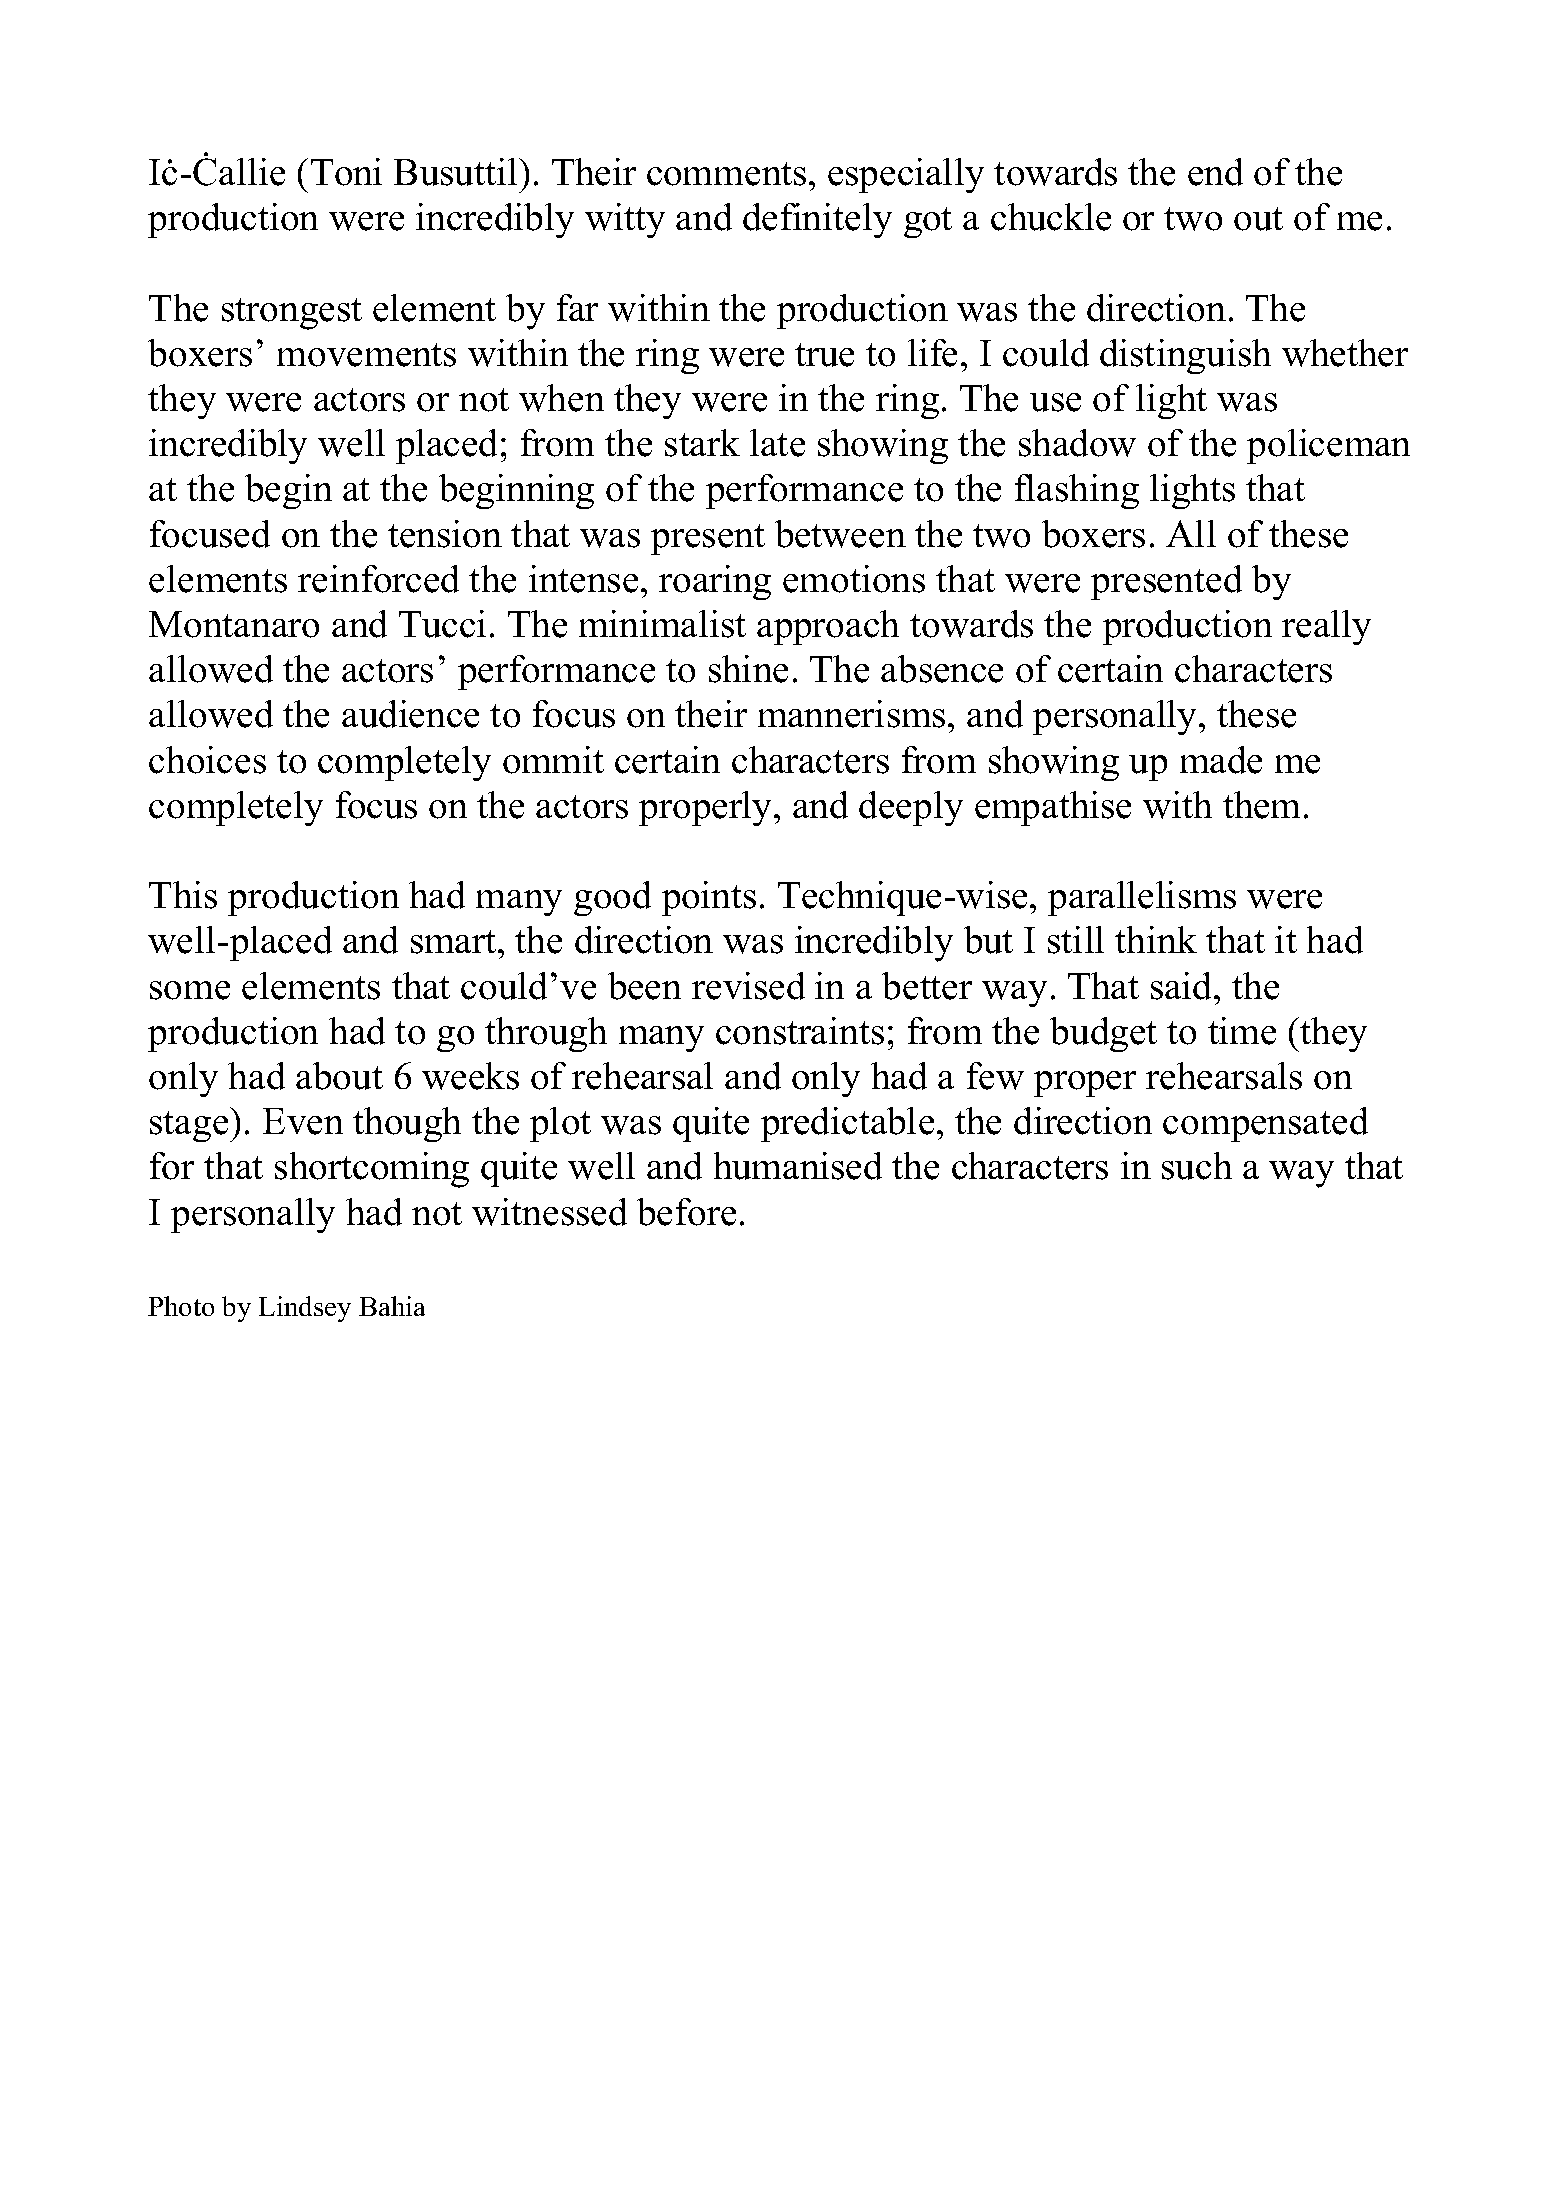 This page has width=1560, height=2206. What do you see at coordinates (410, 714) in the page?
I see `audience` at bounding box center [410, 714].
